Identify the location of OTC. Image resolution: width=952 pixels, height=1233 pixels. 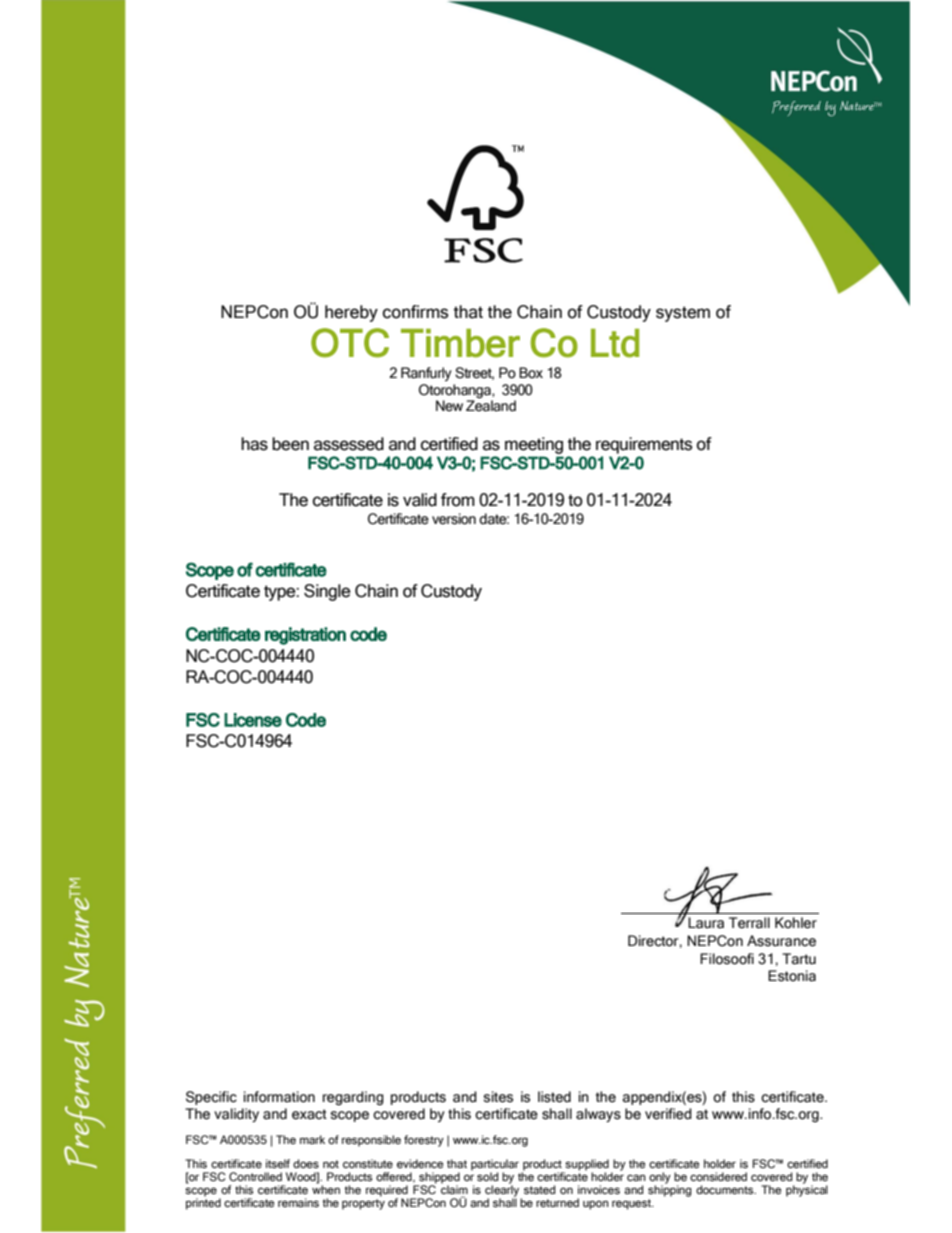
(350, 343).
